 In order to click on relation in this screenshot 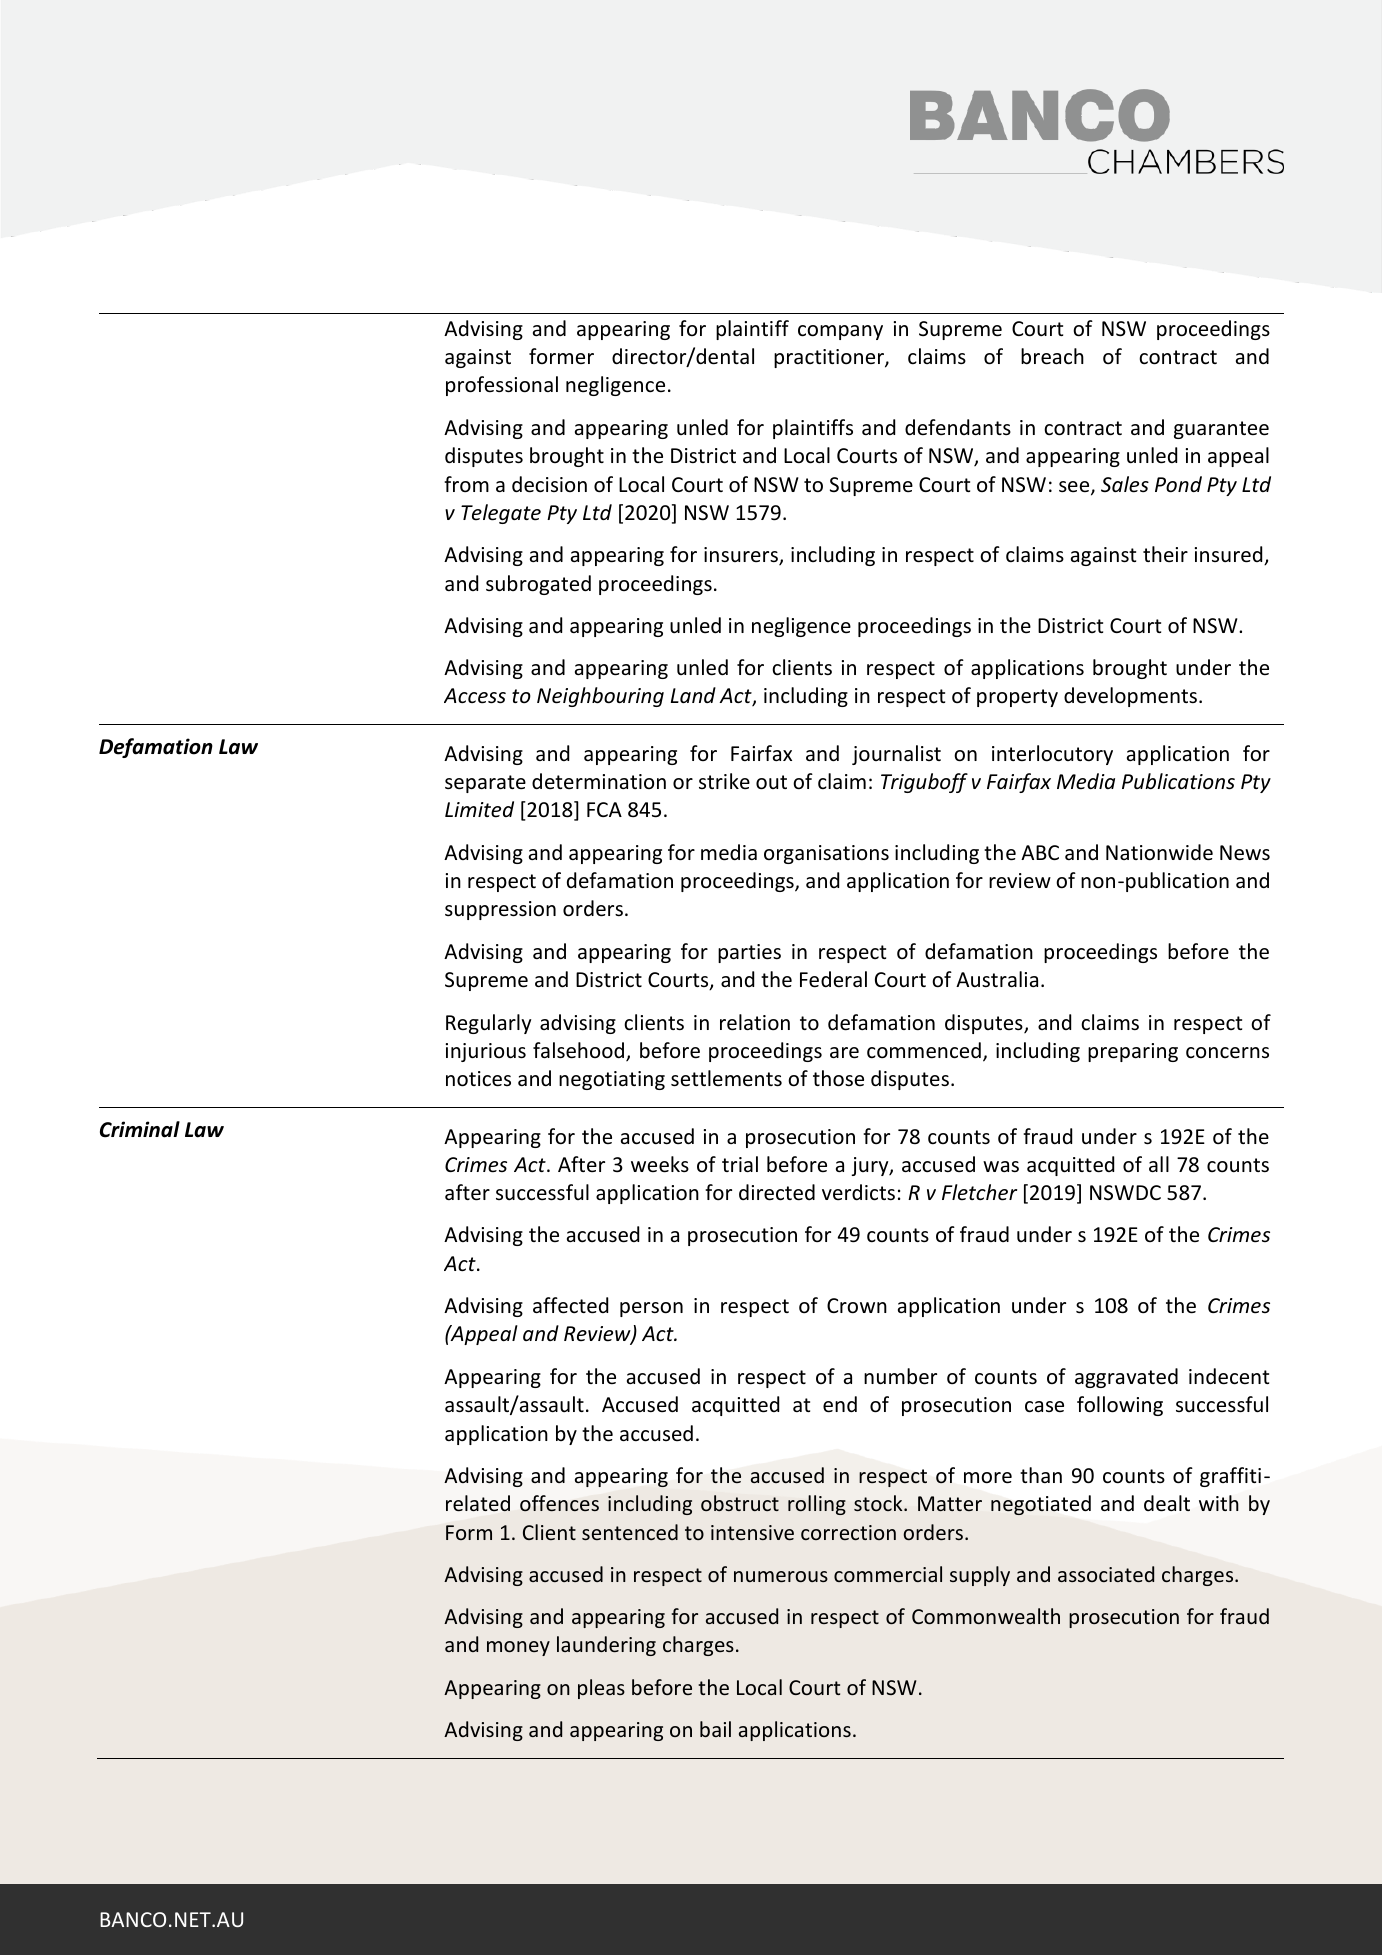, I will do `click(755, 1022)`.
